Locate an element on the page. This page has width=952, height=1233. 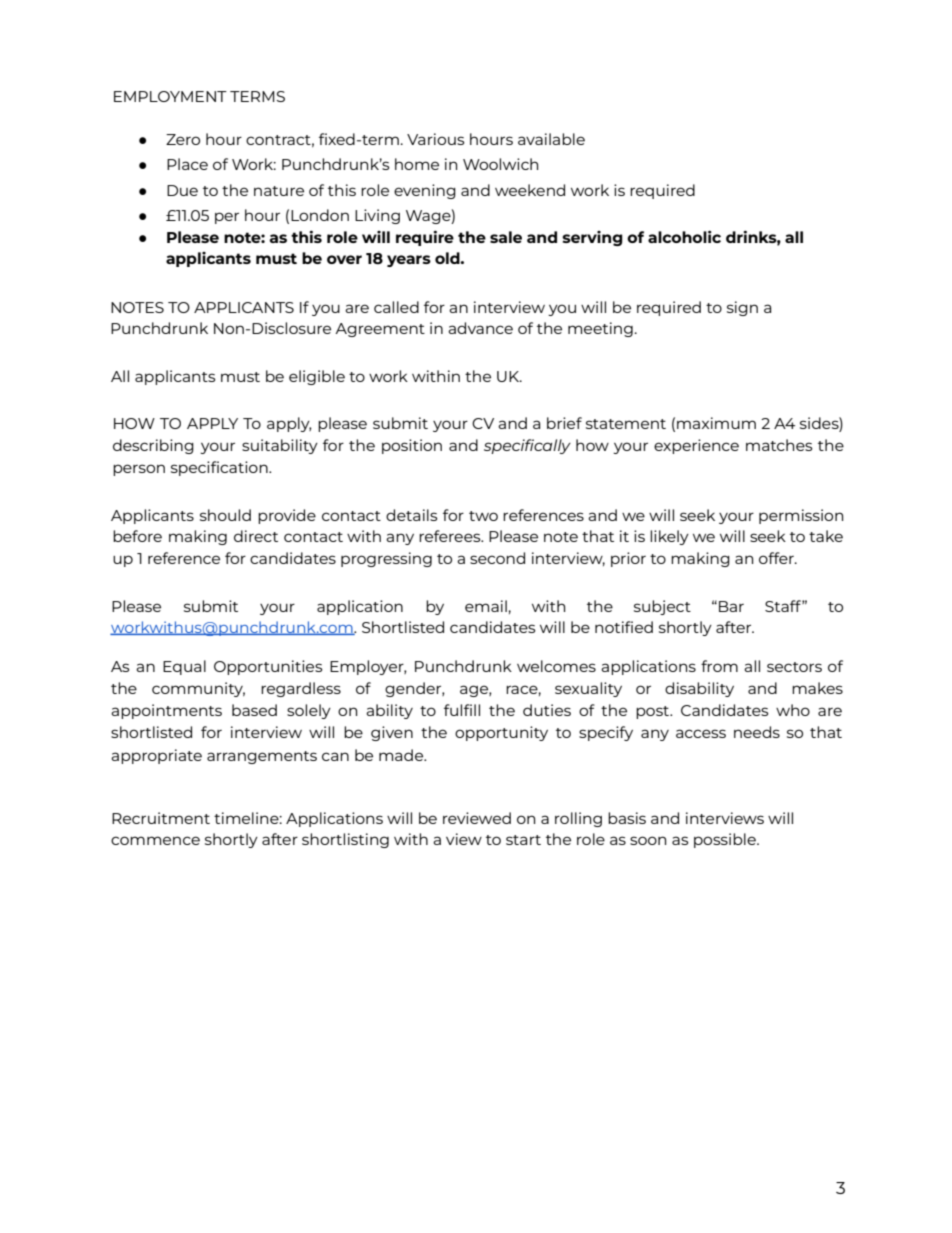
advance is located at coordinates (480, 328).
